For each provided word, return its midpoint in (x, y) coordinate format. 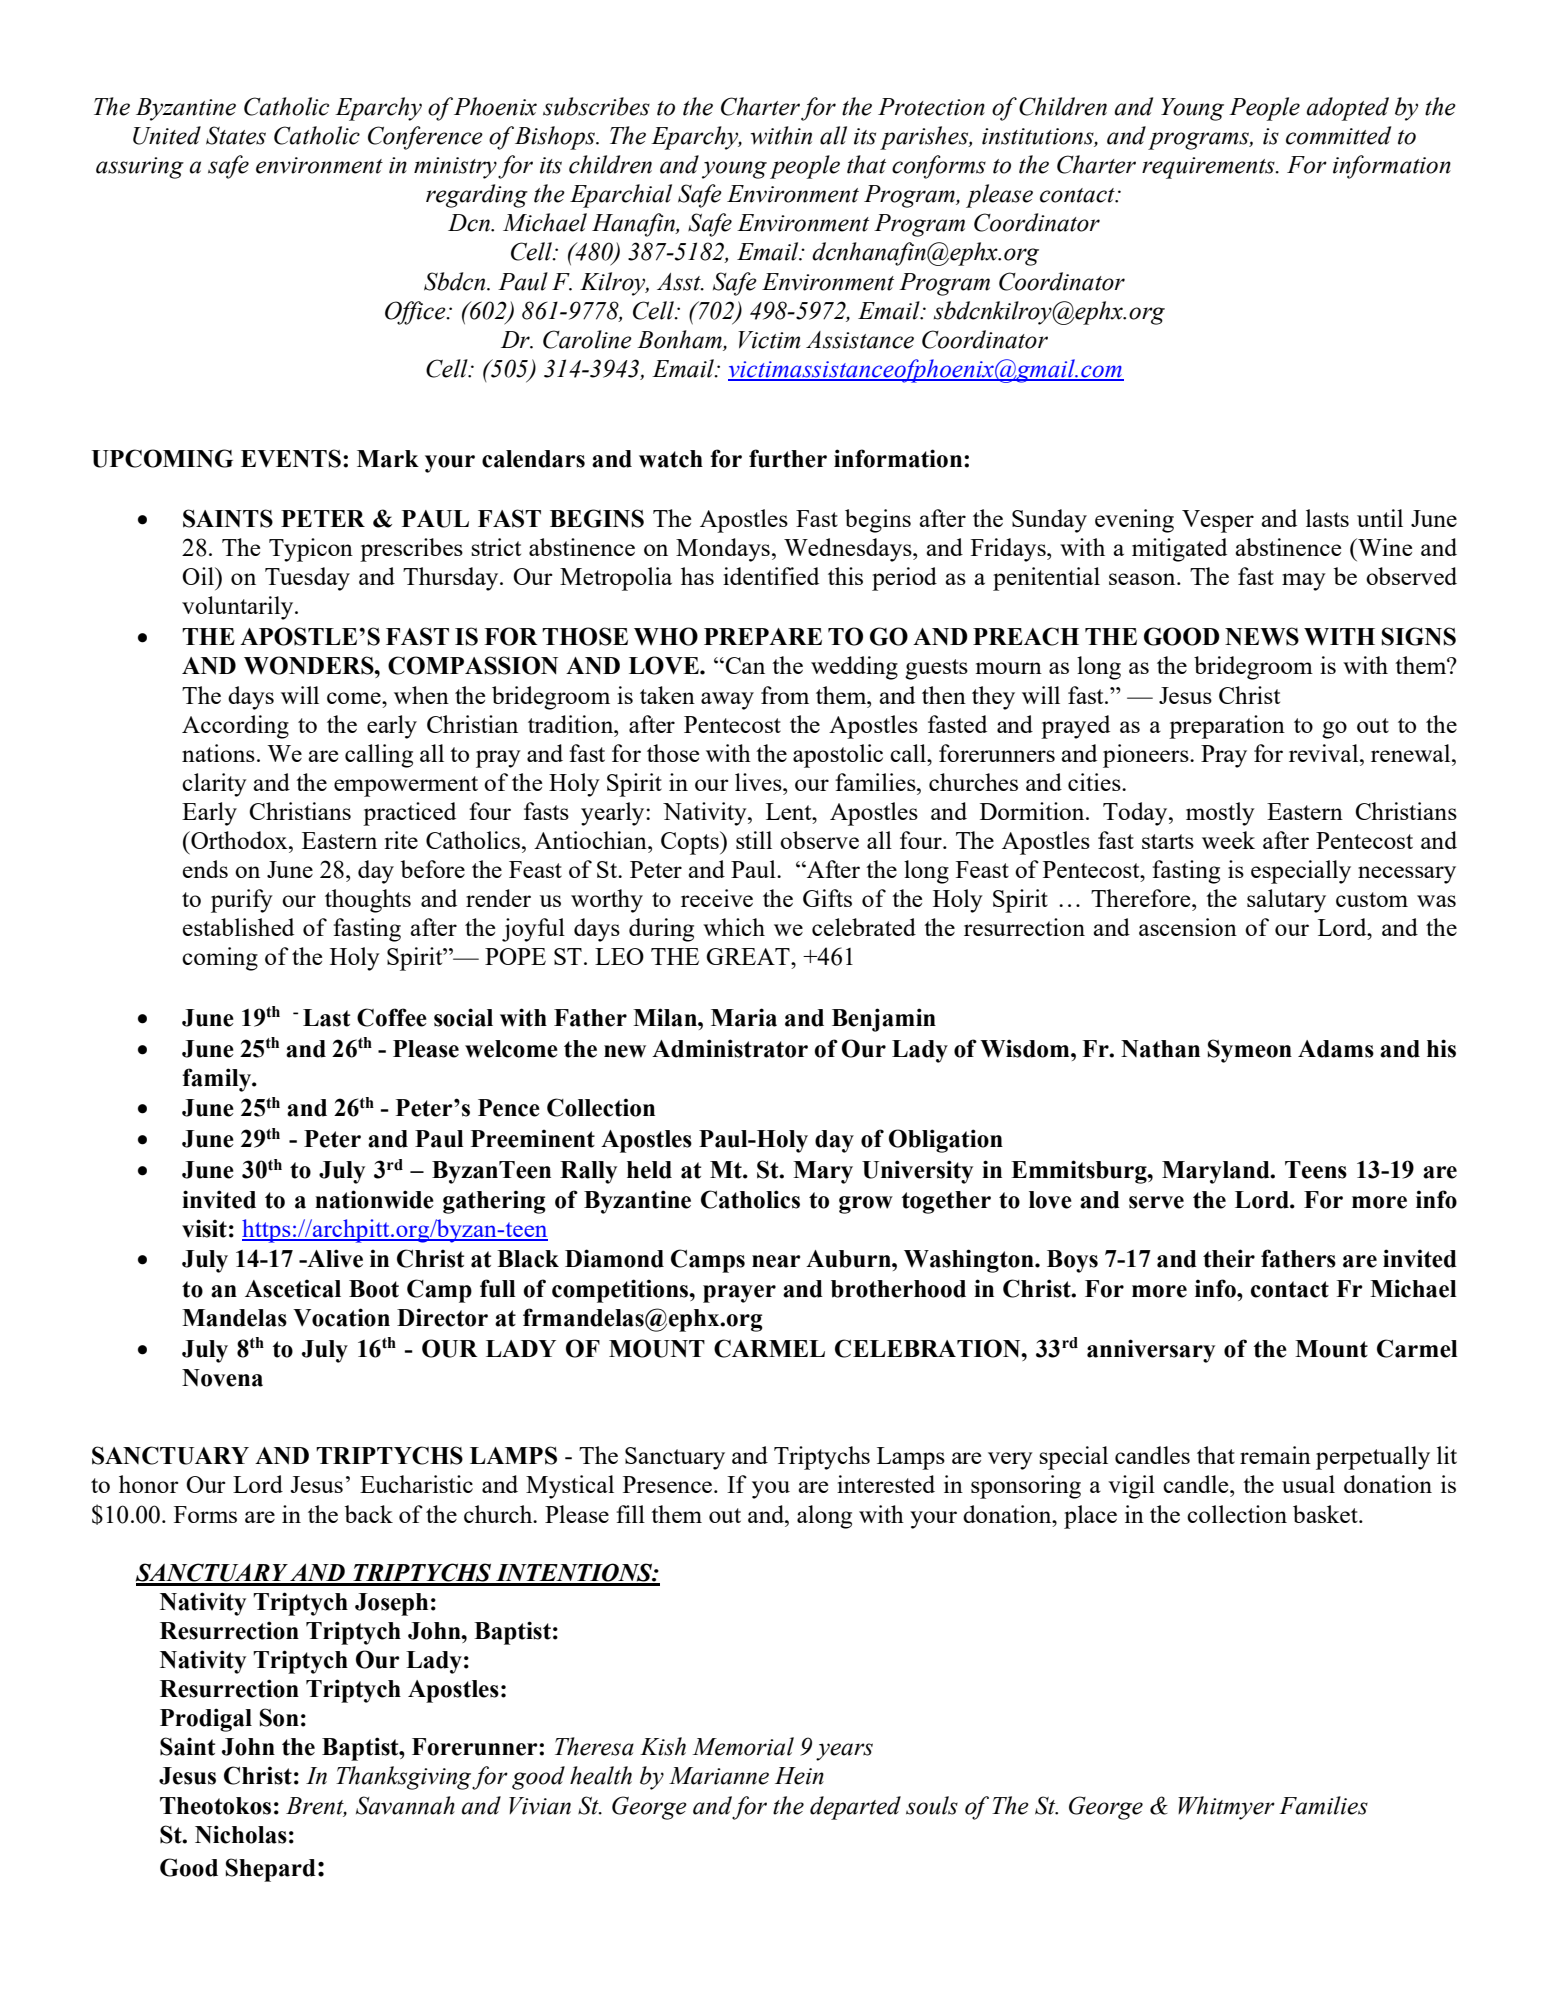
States (236, 135)
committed (1338, 135)
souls (932, 1805)
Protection (931, 107)
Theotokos (215, 1806)
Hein (799, 1776)
